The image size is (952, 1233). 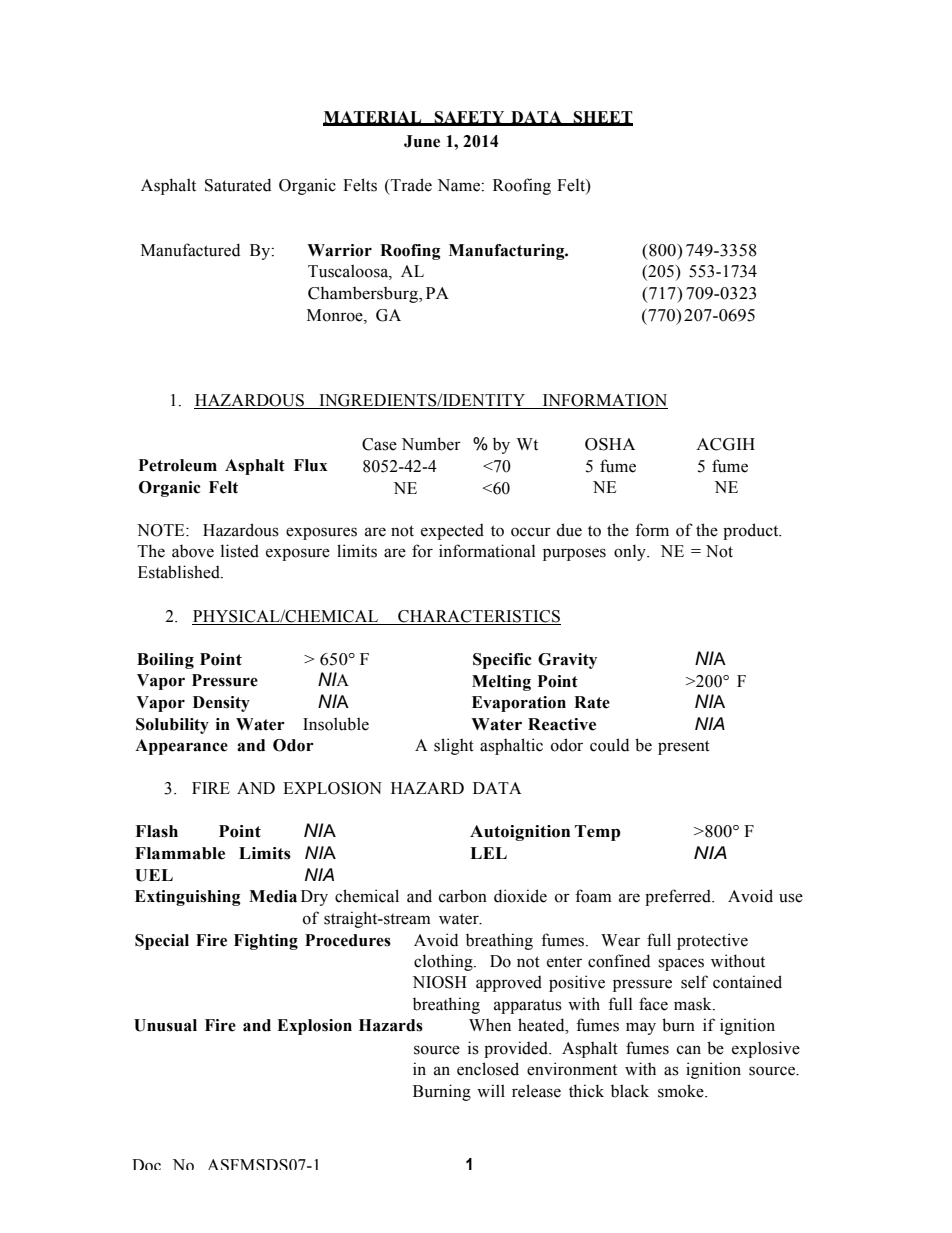 What do you see at coordinates (190, 250) in the screenshot?
I see `Manufactured` at bounding box center [190, 250].
